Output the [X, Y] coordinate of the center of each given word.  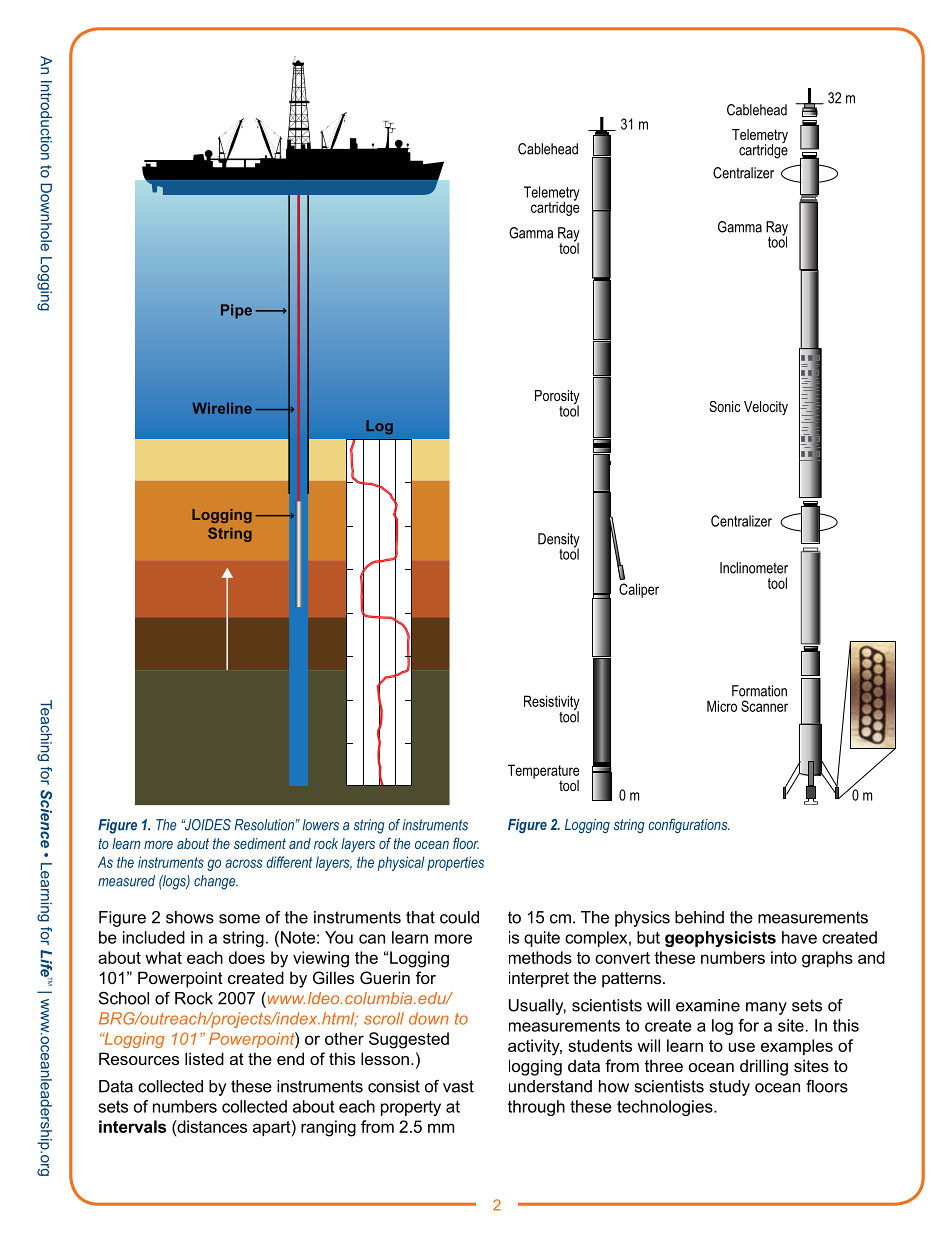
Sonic [725, 406]
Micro [722, 706]
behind [699, 917]
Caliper [639, 590]
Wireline [222, 408]
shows [190, 917]
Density [559, 541]
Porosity [557, 398]
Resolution [264, 825]
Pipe [236, 311]
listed [204, 1058]
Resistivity [552, 703]
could [459, 917]
